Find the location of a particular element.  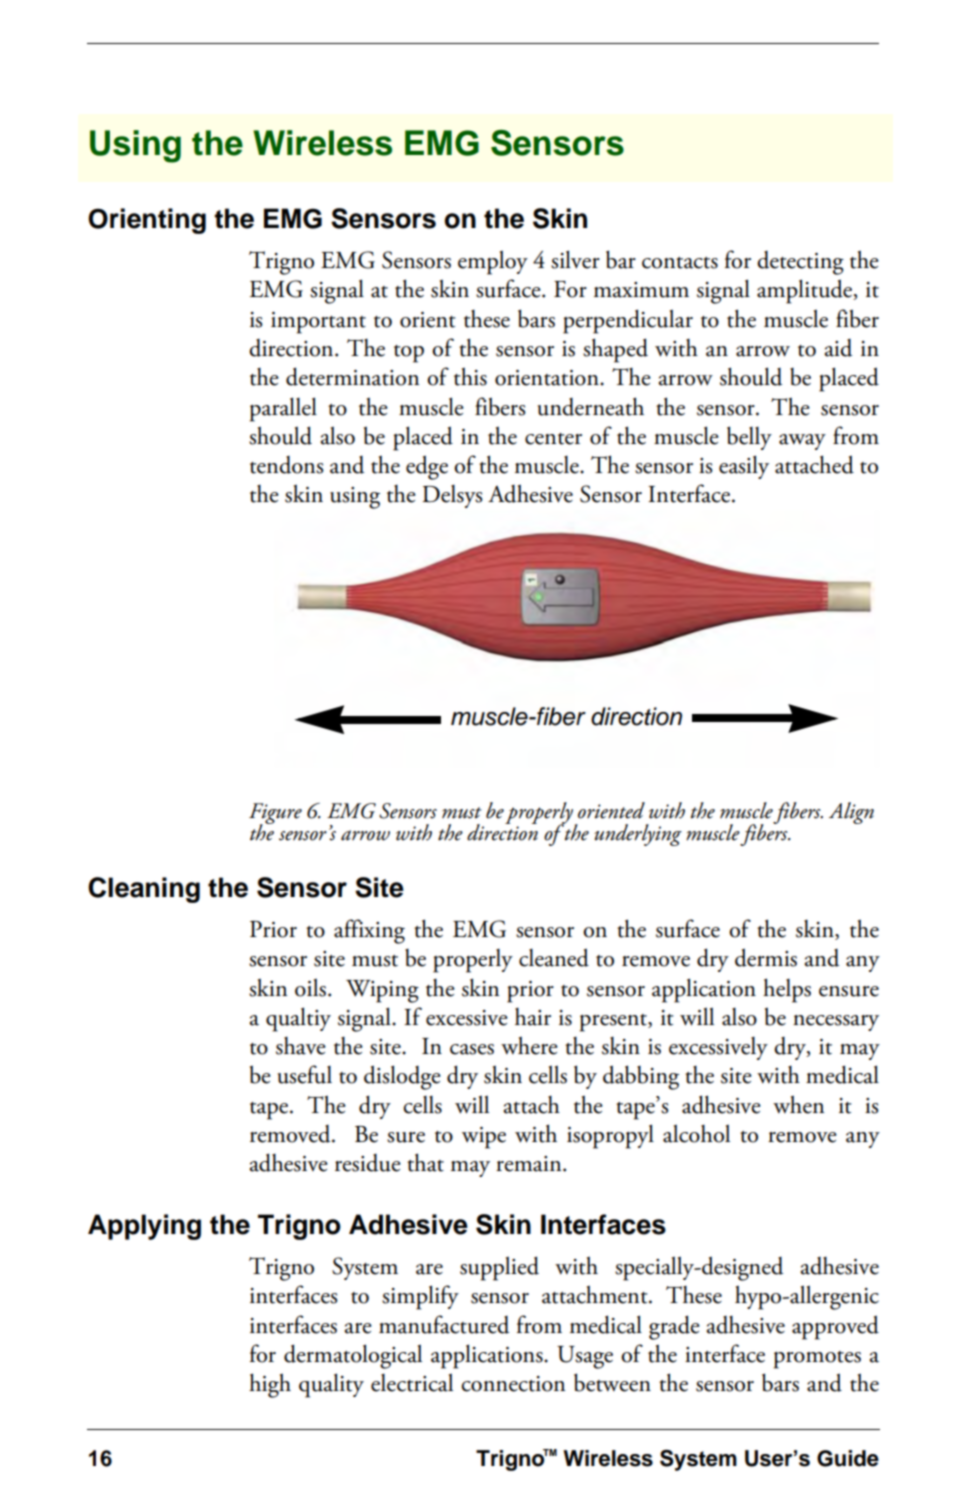

promotes is located at coordinates (817, 1360).
